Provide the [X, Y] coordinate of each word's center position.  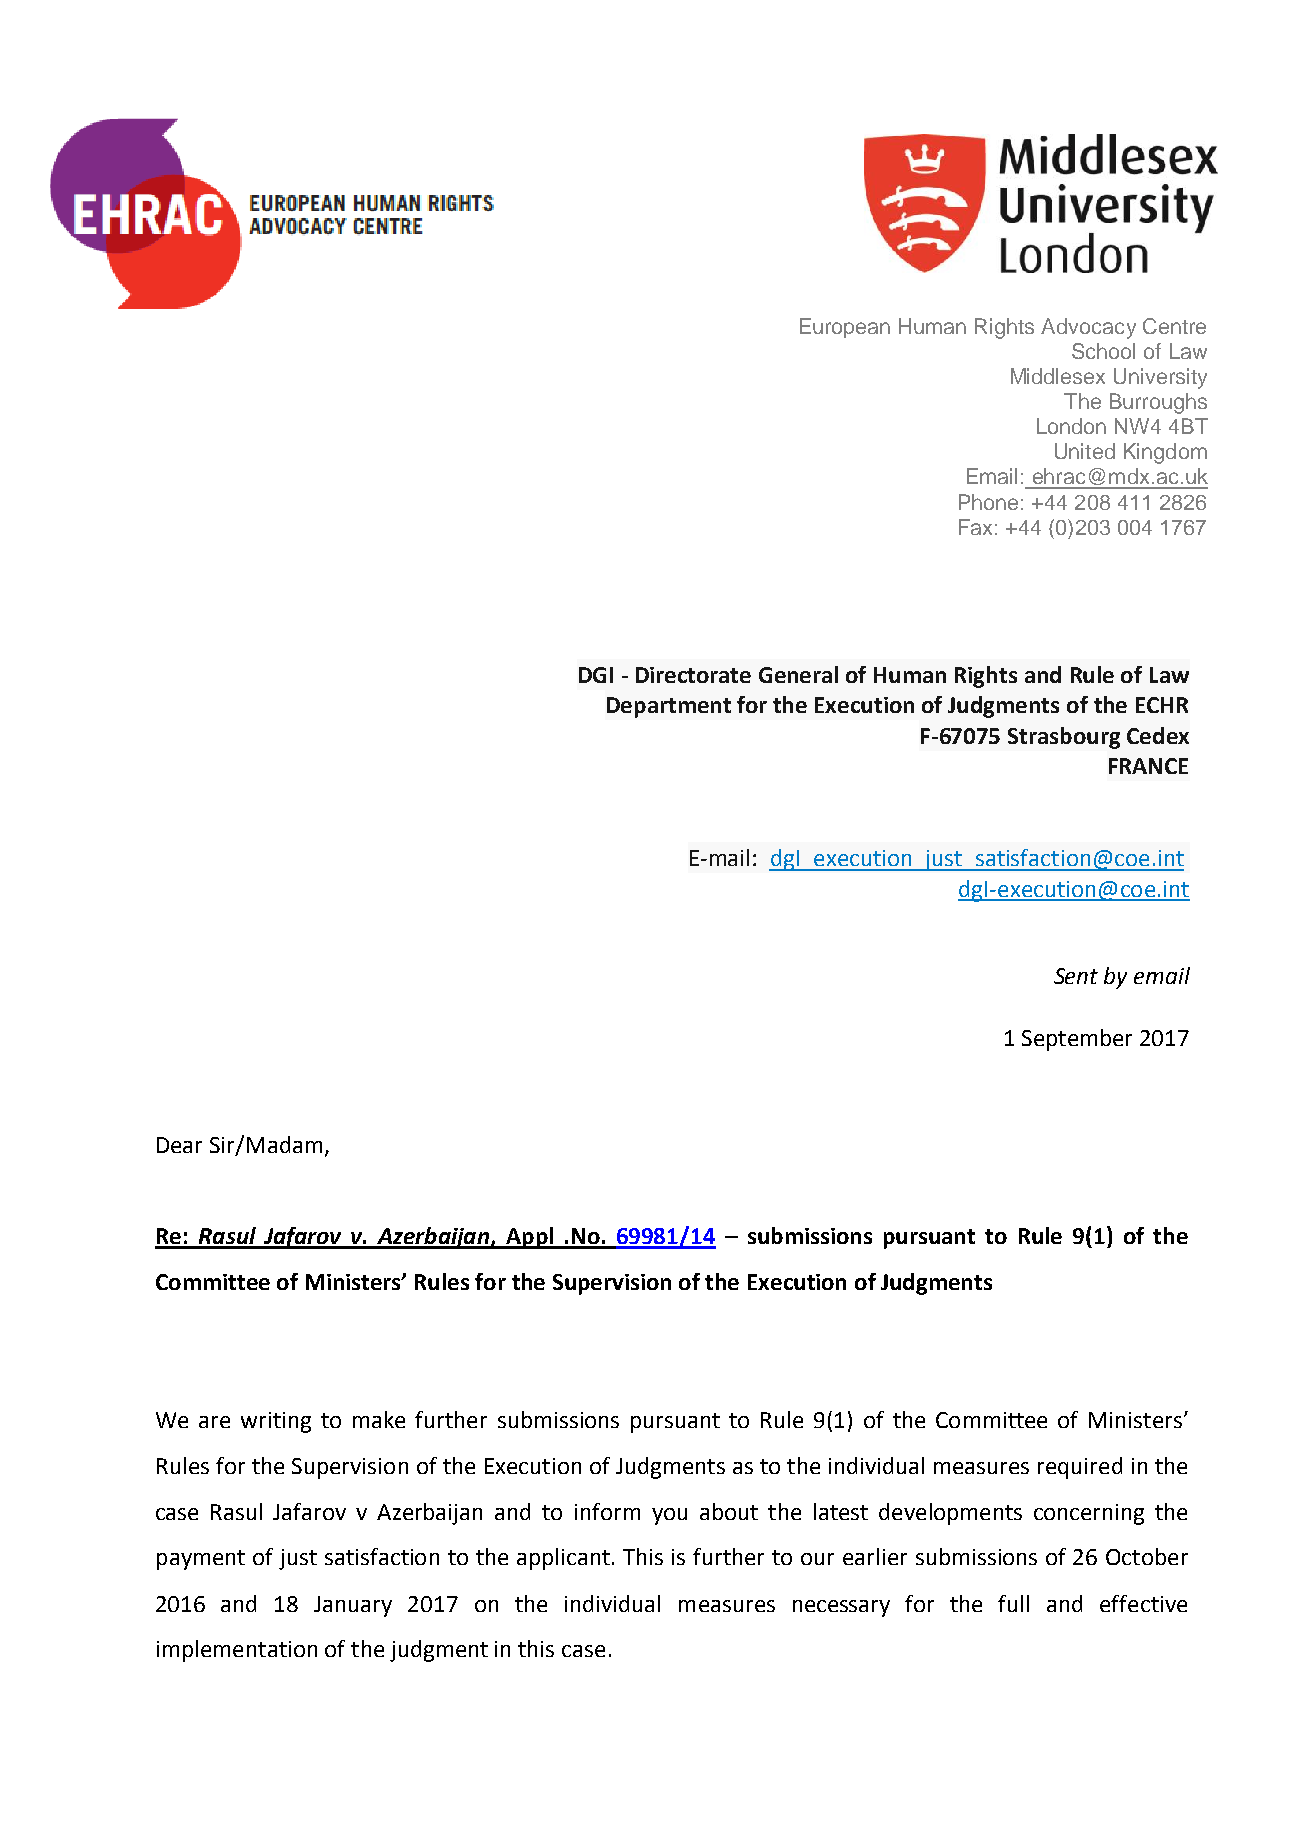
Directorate [693, 675]
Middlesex [1058, 376]
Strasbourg [1064, 738]
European [845, 328]
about [729, 1511]
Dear [179, 1145]
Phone [988, 502]
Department [669, 707]
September [1077, 1040]
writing [276, 1422]
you [669, 1516]
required [1080, 1468]
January [353, 1606]
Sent [1076, 976]
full [1013, 1603]
